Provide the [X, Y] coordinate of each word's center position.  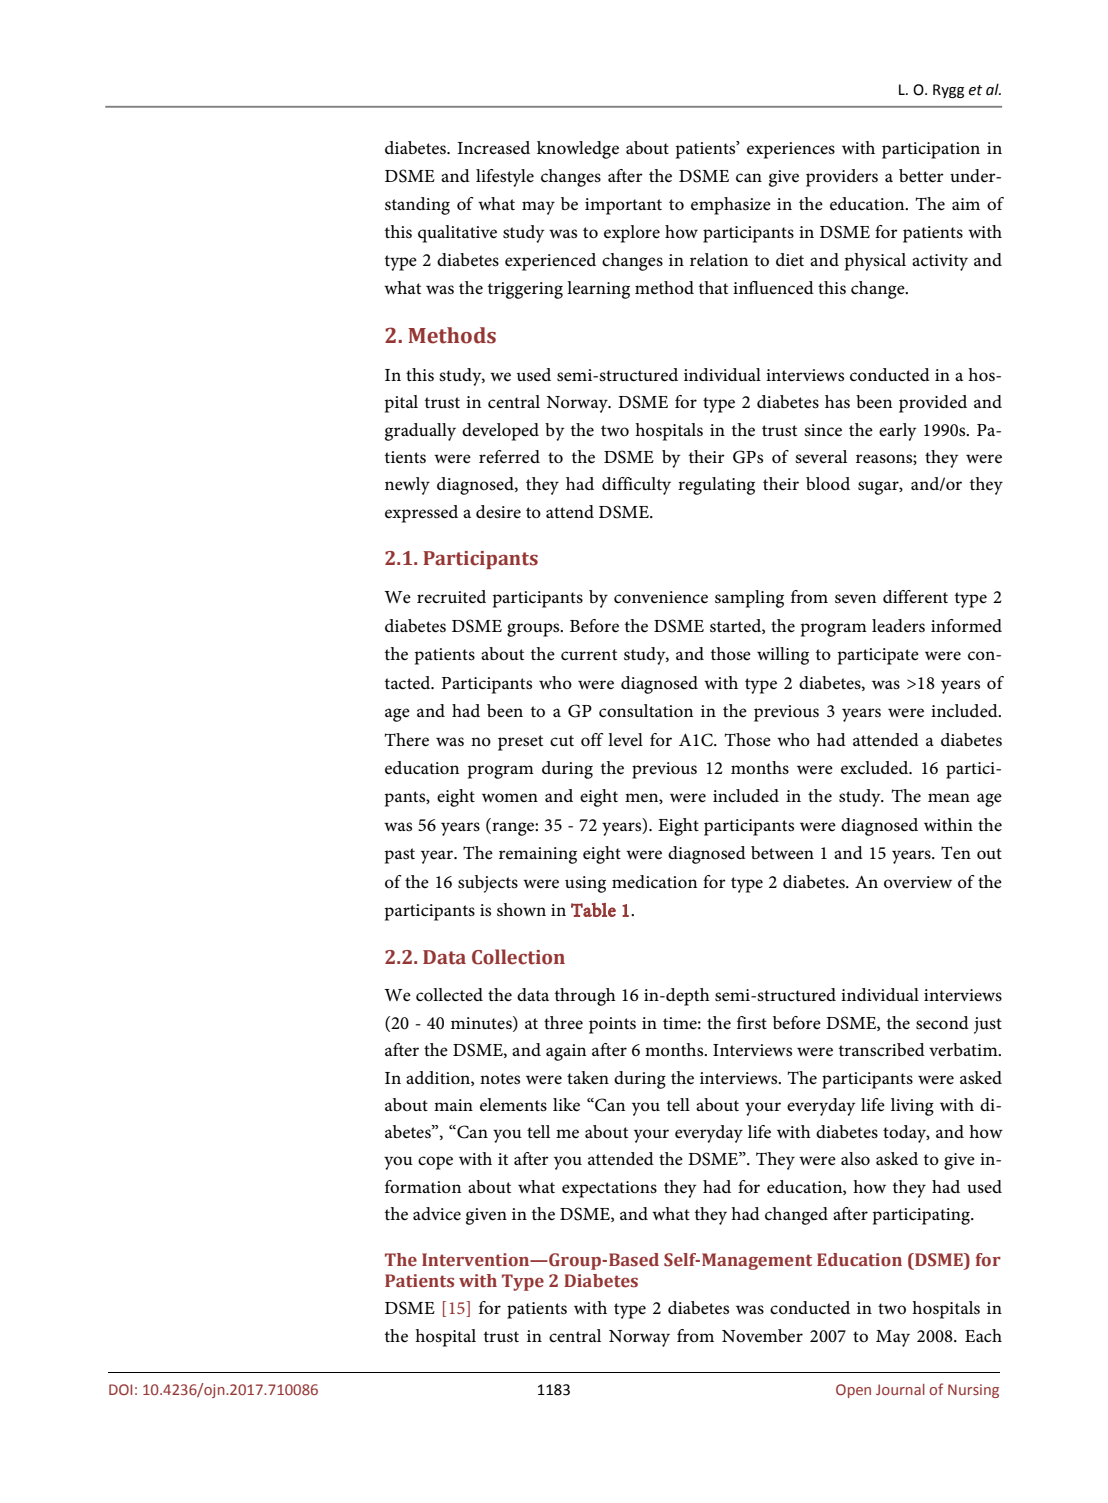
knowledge [578, 150]
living [912, 1107]
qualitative [457, 234]
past [400, 856]
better [921, 176]
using [585, 884]
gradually [420, 432]
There [406, 740]
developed [500, 432]
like [566, 1105]
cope [435, 1163]
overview [918, 882]
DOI [120, 1389]
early [898, 432]
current [589, 655]
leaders [898, 626]
